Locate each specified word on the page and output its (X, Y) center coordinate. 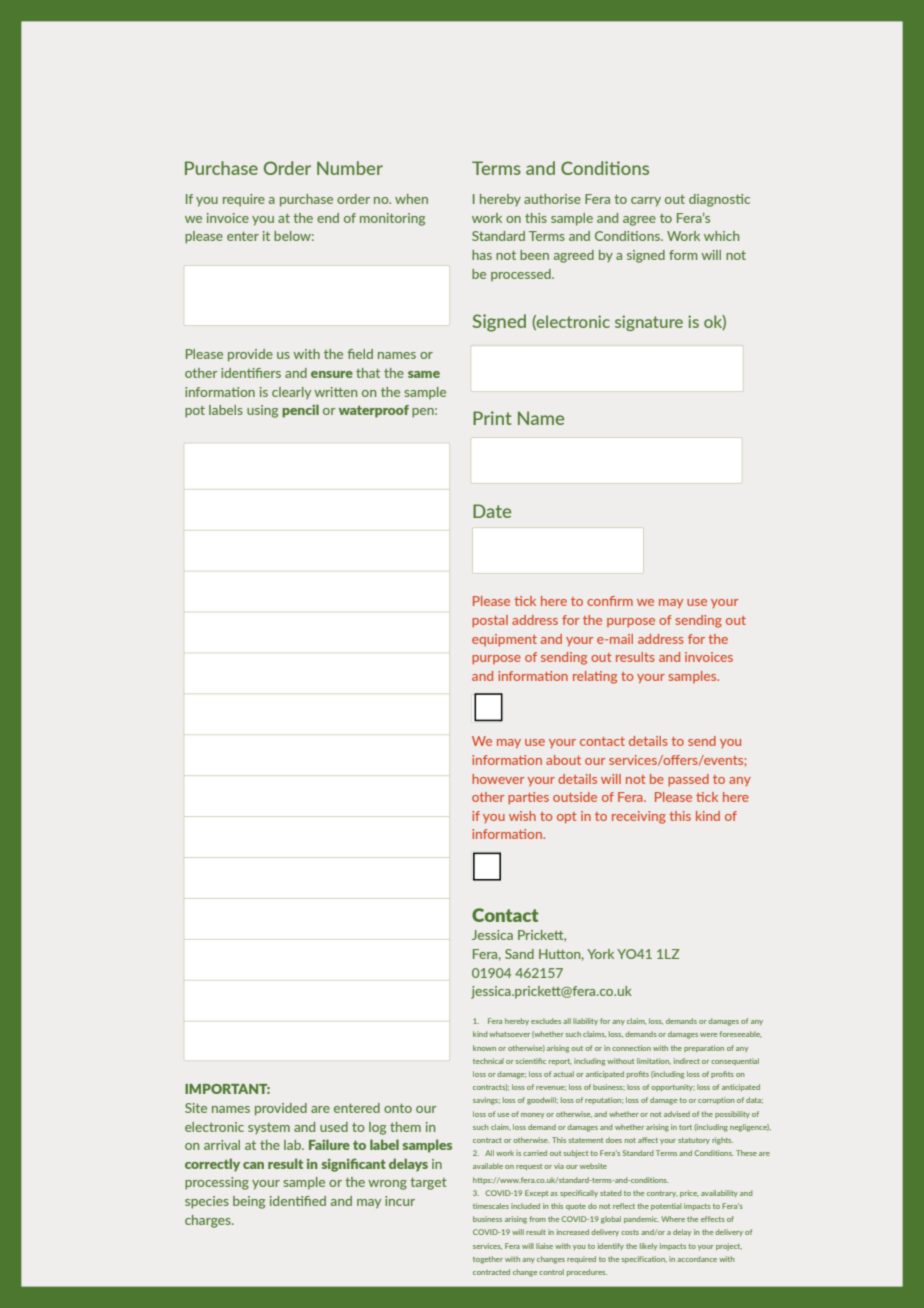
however (498, 779)
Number (350, 168)
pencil (300, 411)
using (262, 411)
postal (490, 621)
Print (492, 418)
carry (646, 202)
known (484, 1048)
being (249, 1202)
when (411, 199)
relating (595, 677)
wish (522, 816)
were (708, 1035)
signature (649, 323)
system (269, 1128)
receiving (639, 817)
